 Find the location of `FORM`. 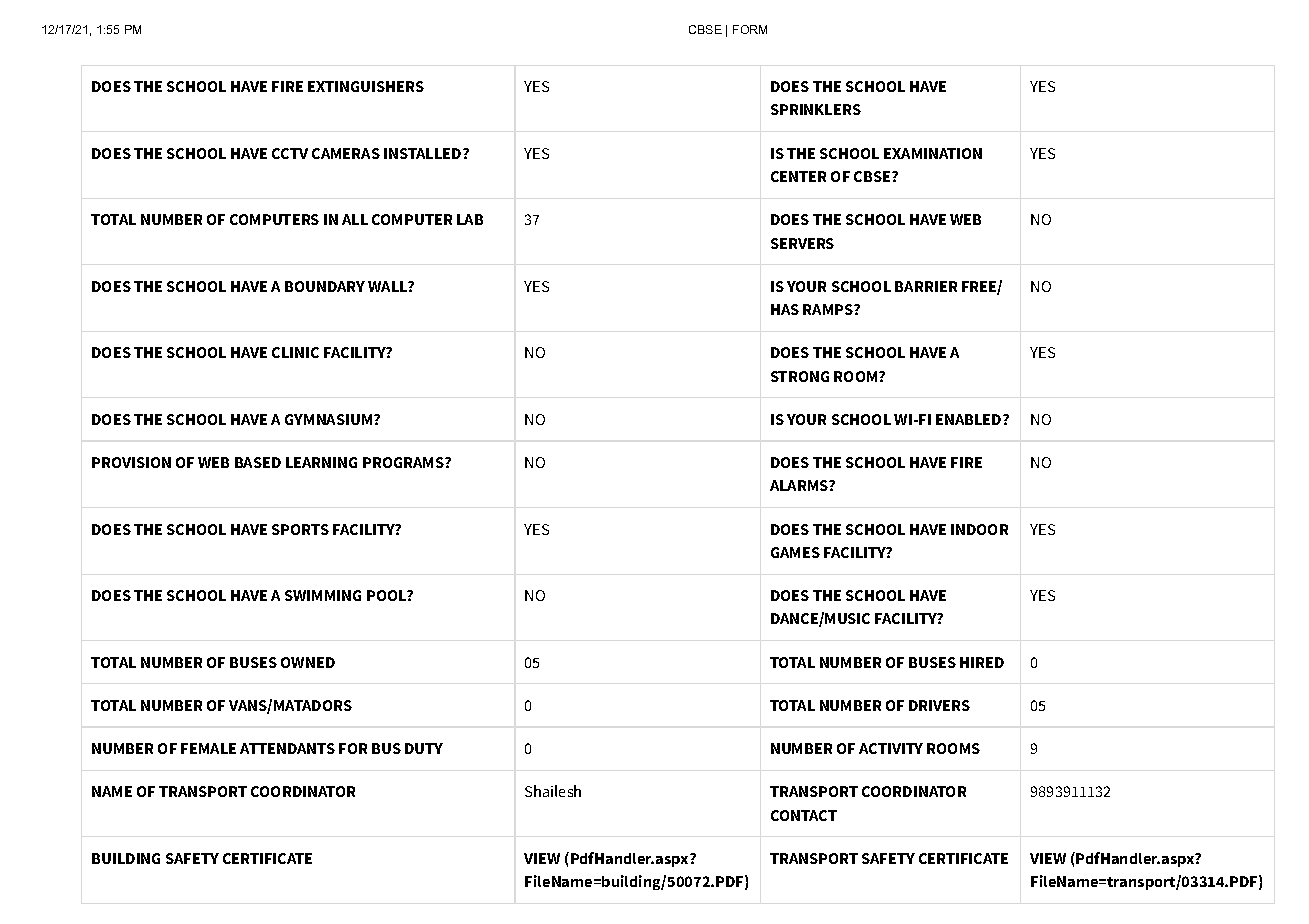

FORM is located at coordinates (750, 29).
